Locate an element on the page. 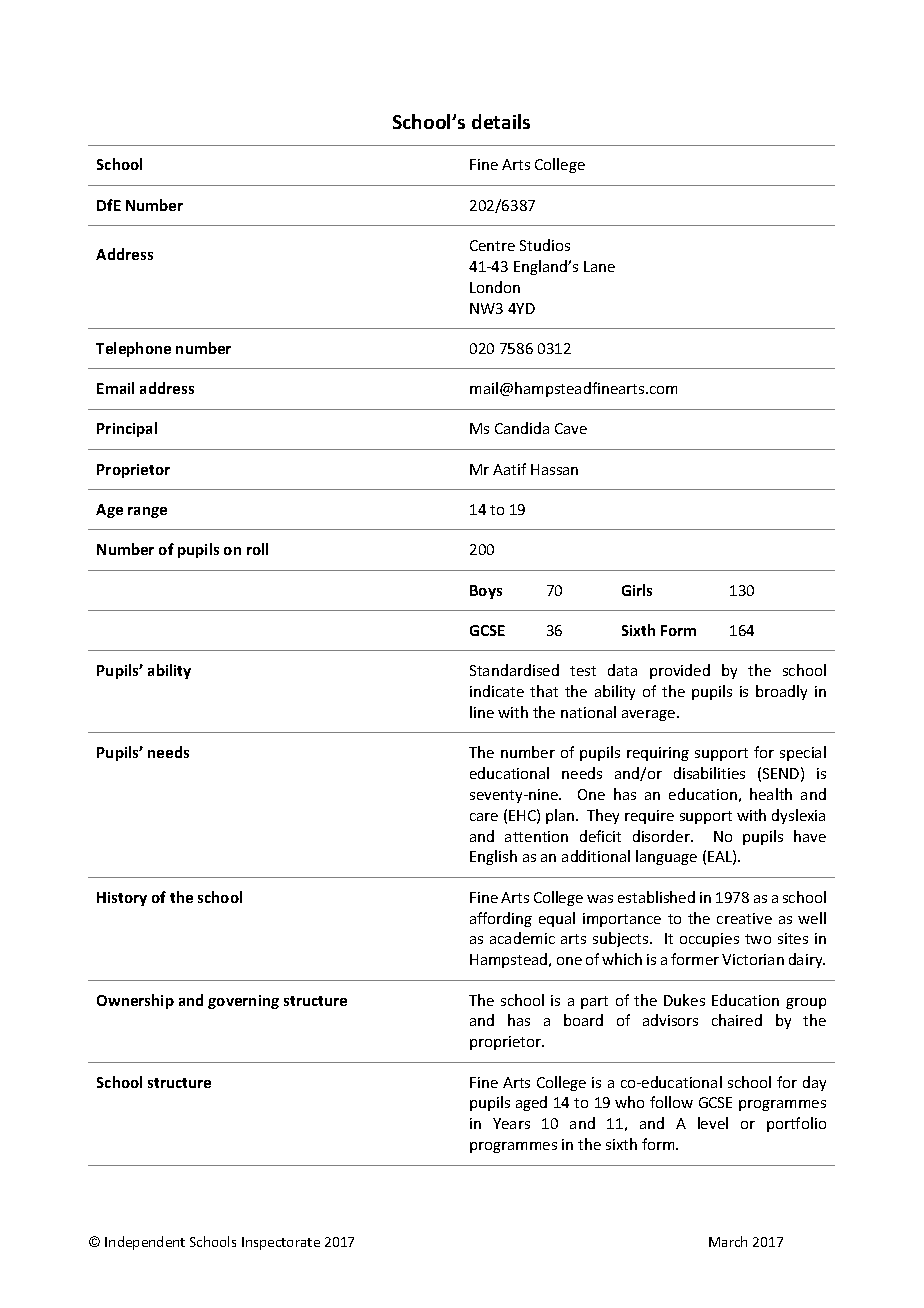  Principal is located at coordinates (127, 429).
